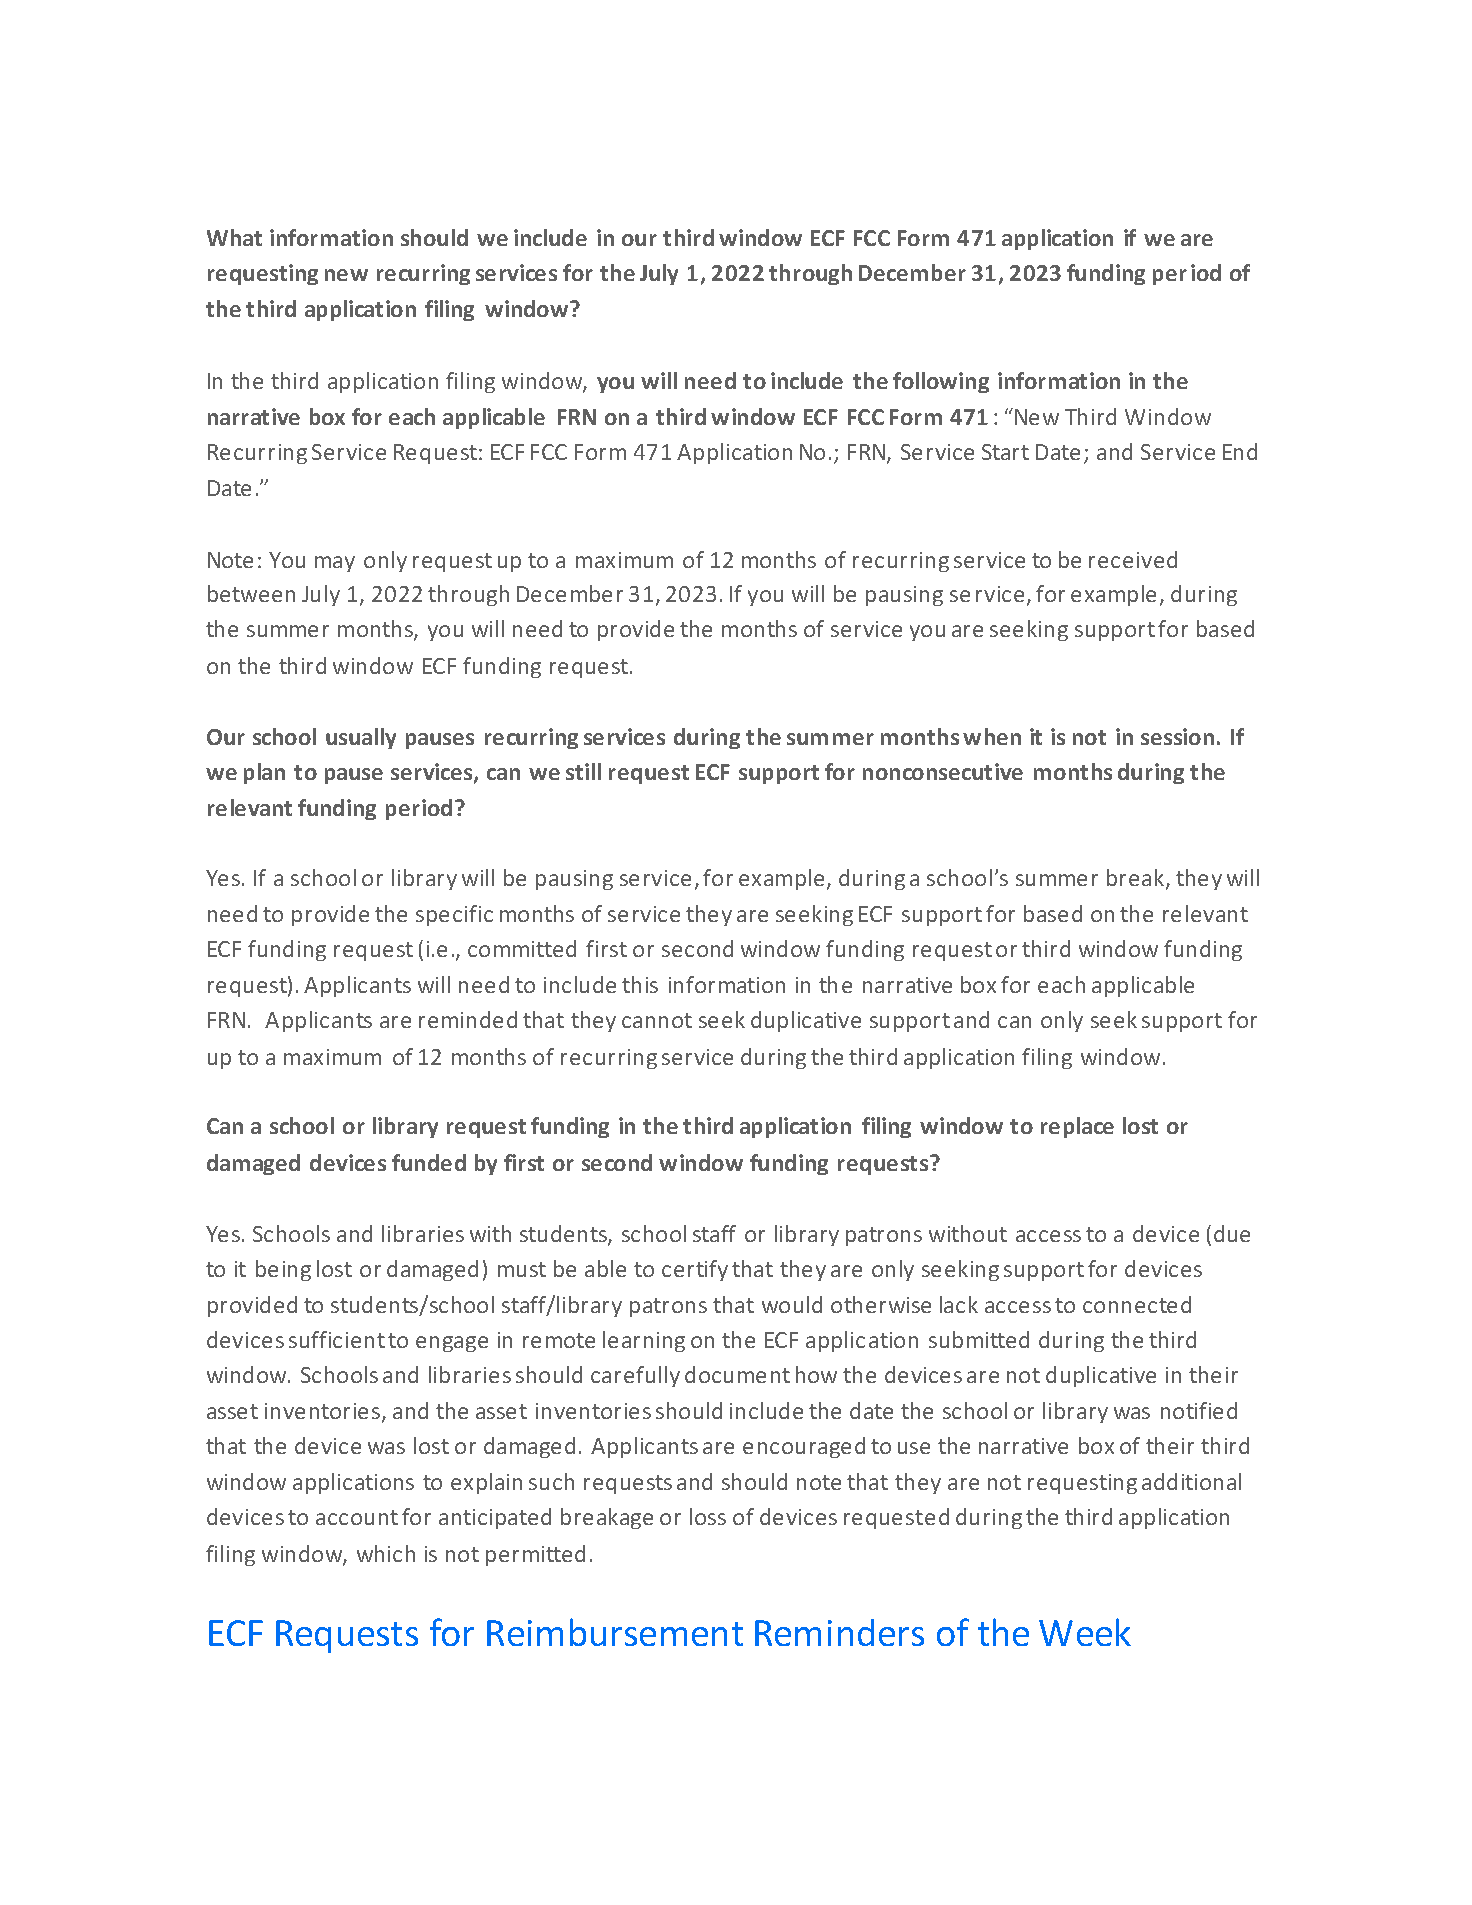  What do you see at coordinates (941, 382) in the image?
I see `following` at bounding box center [941, 382].
